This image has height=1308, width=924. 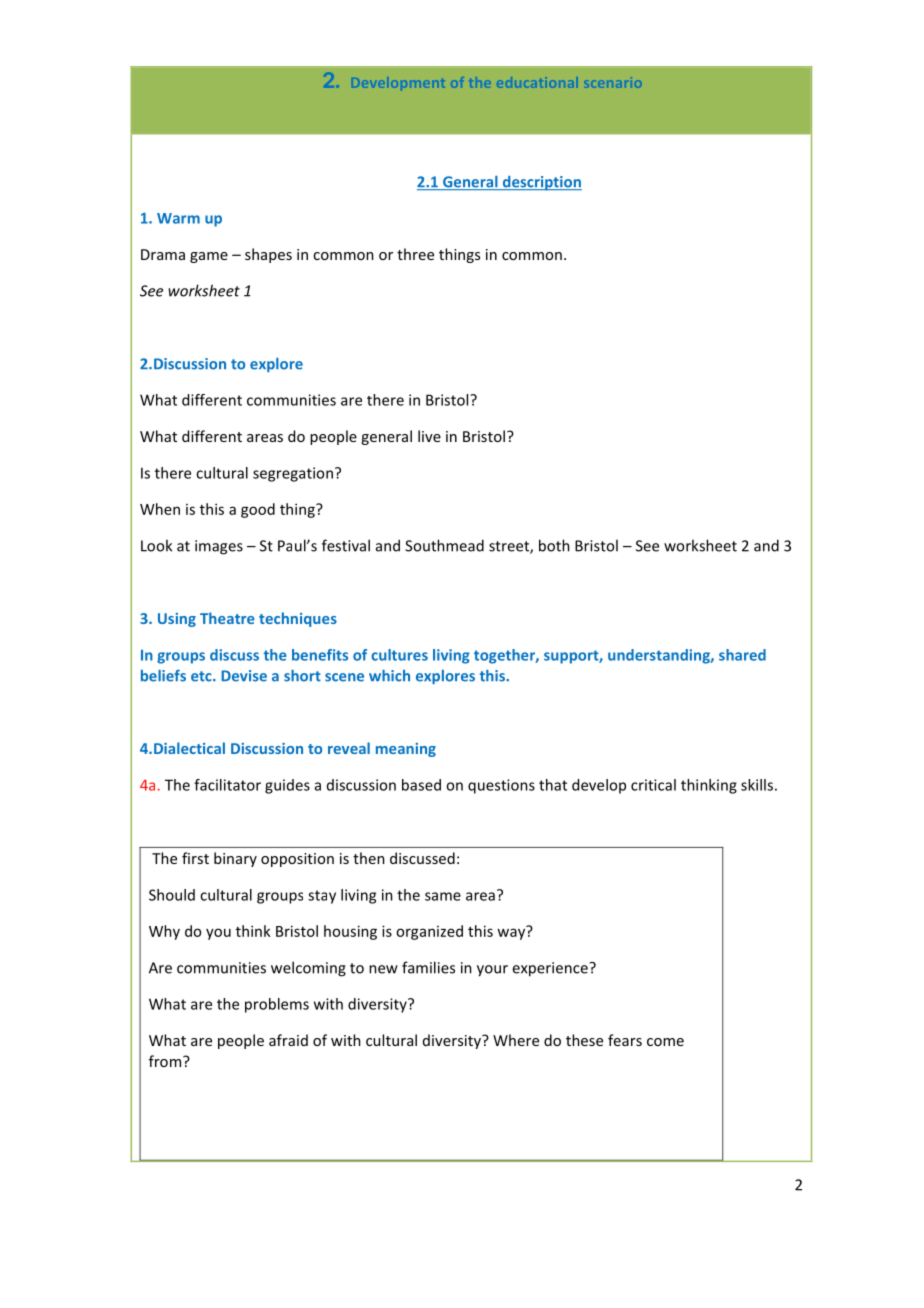 What do you see at coordinates (178, 218) in the image?
I see `Warm` at bounding box center [178, 218].
